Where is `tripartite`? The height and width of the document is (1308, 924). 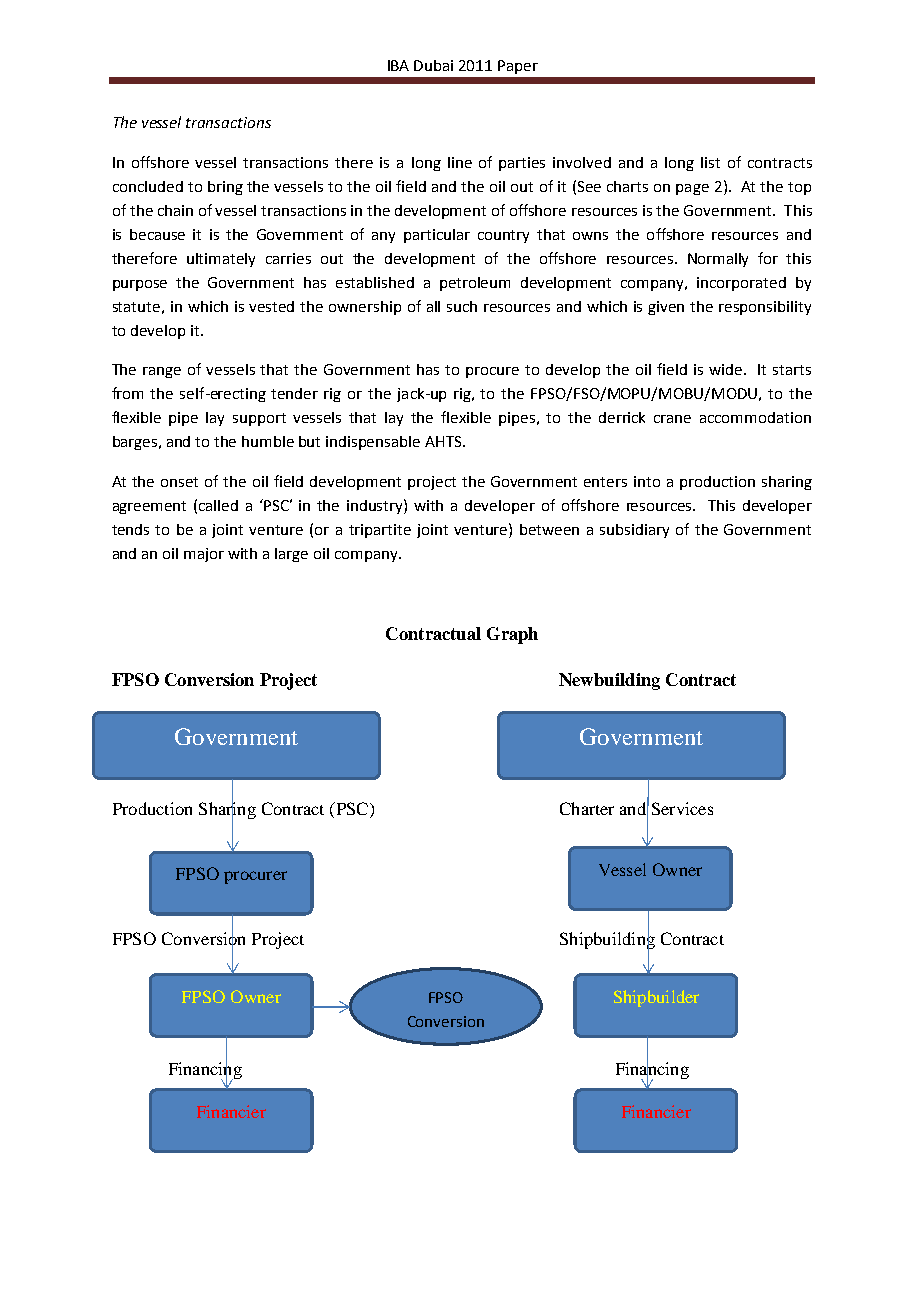
tripartite is located at coordinates (380, 531).
